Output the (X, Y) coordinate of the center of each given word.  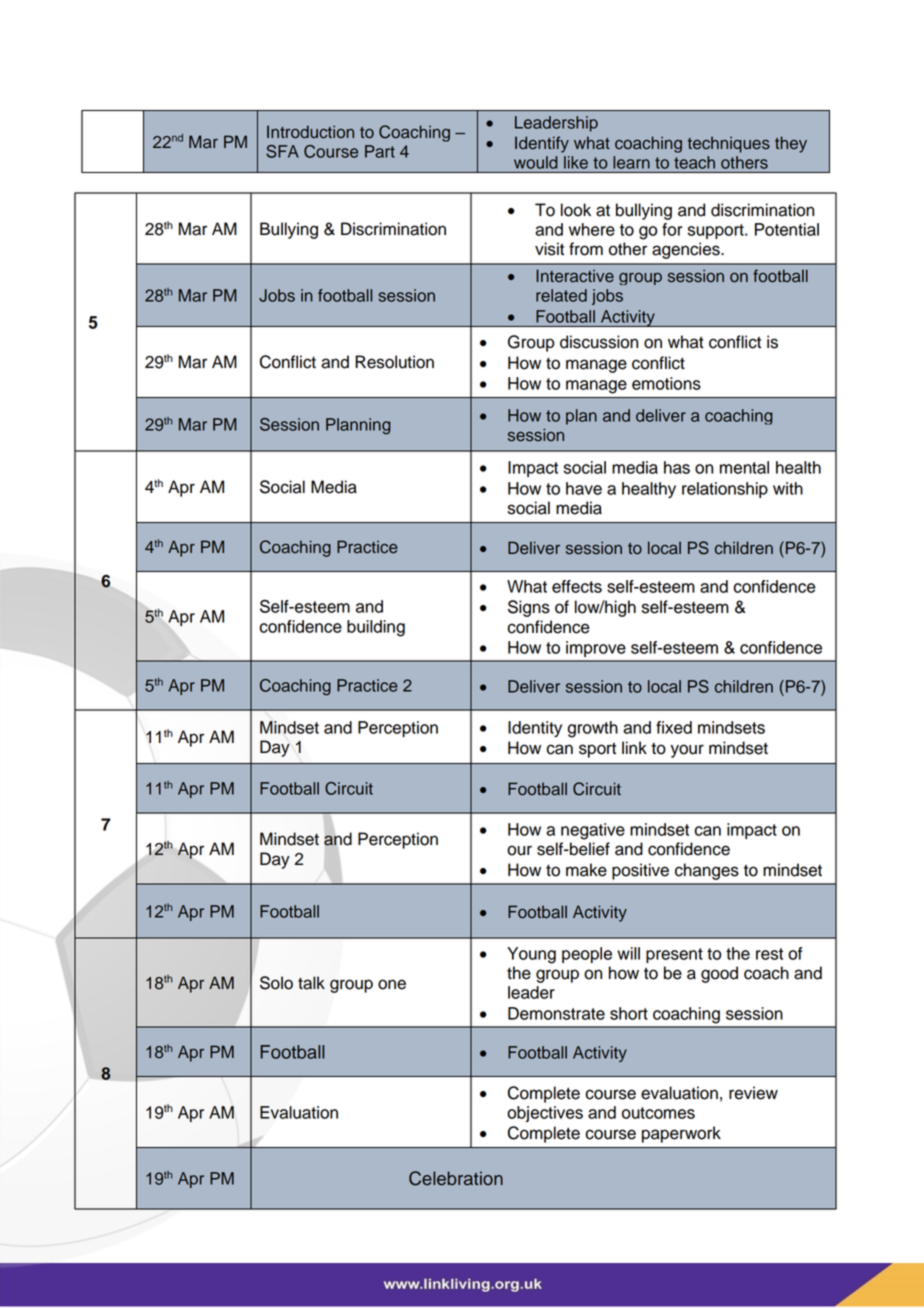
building (376, 628)
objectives (545, 1114)
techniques (729, 144)
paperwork (681, 1134)
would (535, 162)
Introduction (310, 132)
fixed (674, 727)
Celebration (456, 1178)
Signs (529, 608)
